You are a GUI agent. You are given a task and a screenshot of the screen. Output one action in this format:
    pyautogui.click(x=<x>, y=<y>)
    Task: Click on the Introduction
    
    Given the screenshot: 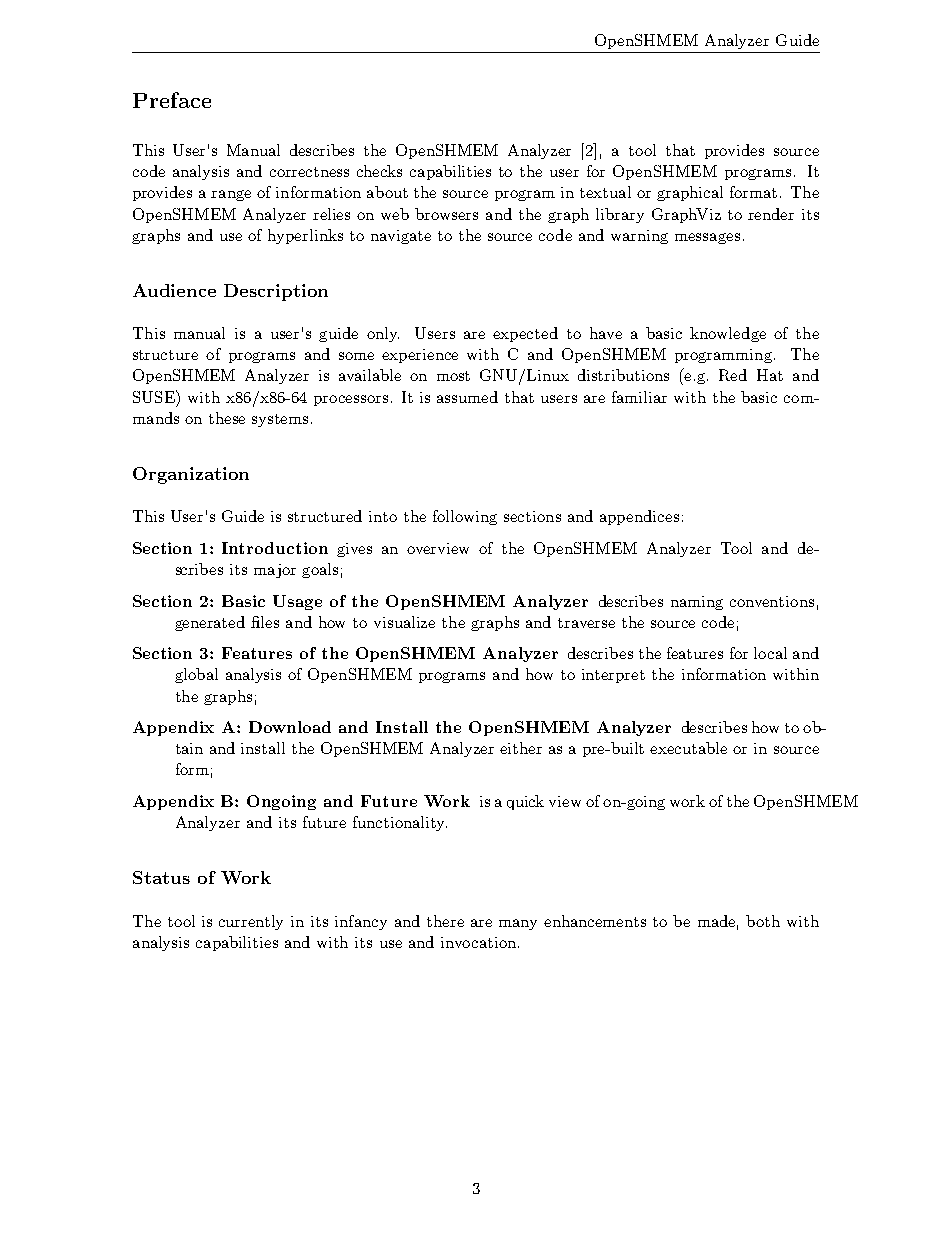 What is the action you would take?
    pyautogui.click(x=275, y=548)
